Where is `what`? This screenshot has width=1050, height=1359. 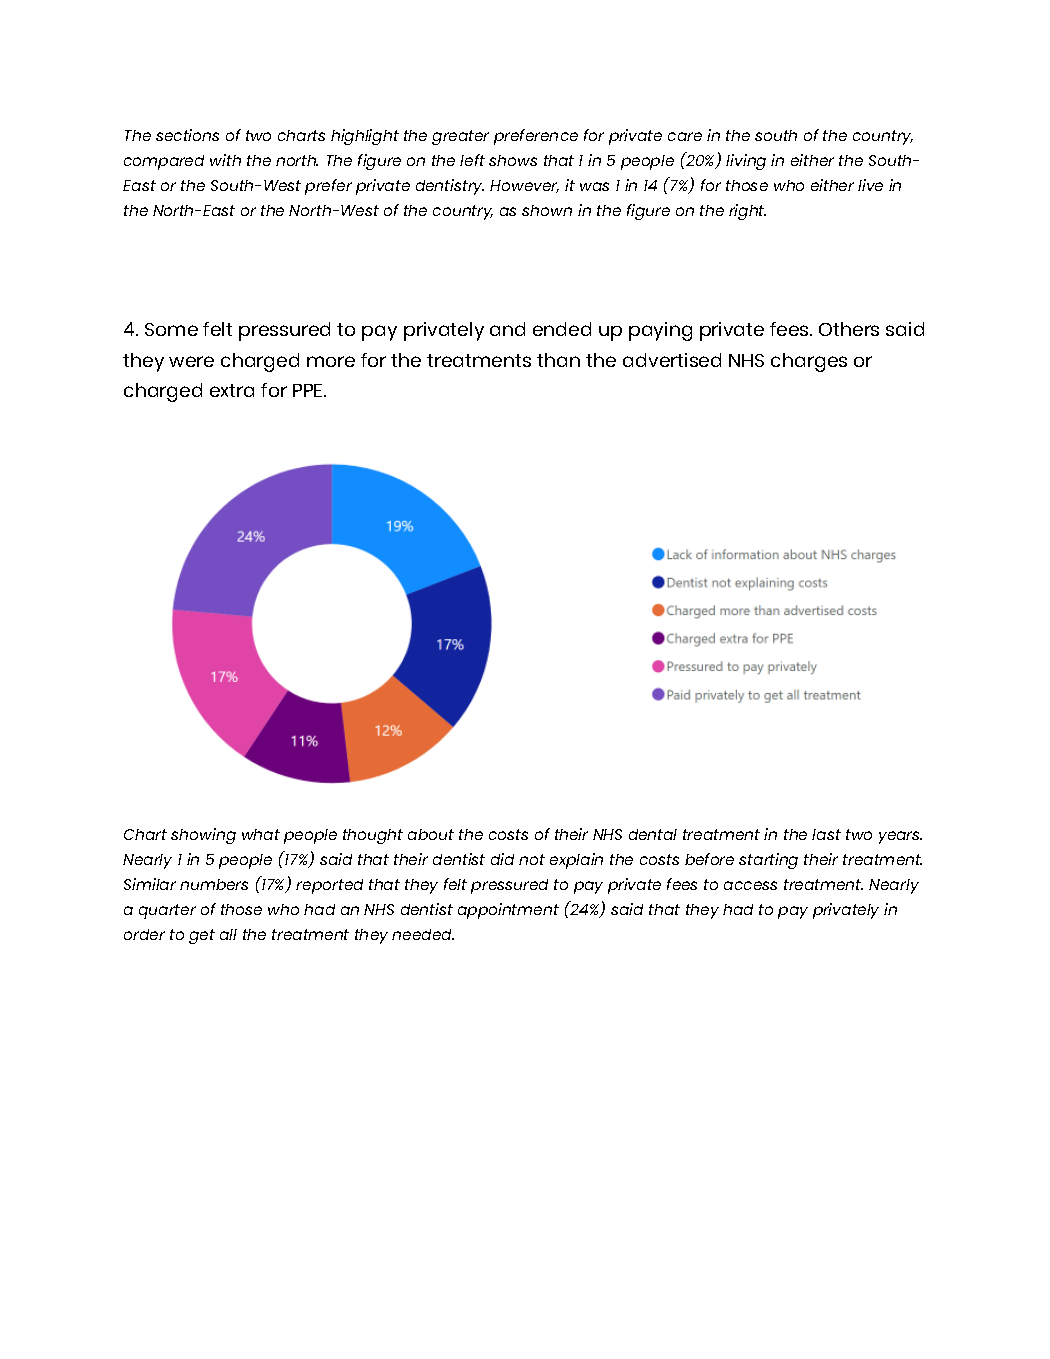
what is located at coordinates (261, 834).
